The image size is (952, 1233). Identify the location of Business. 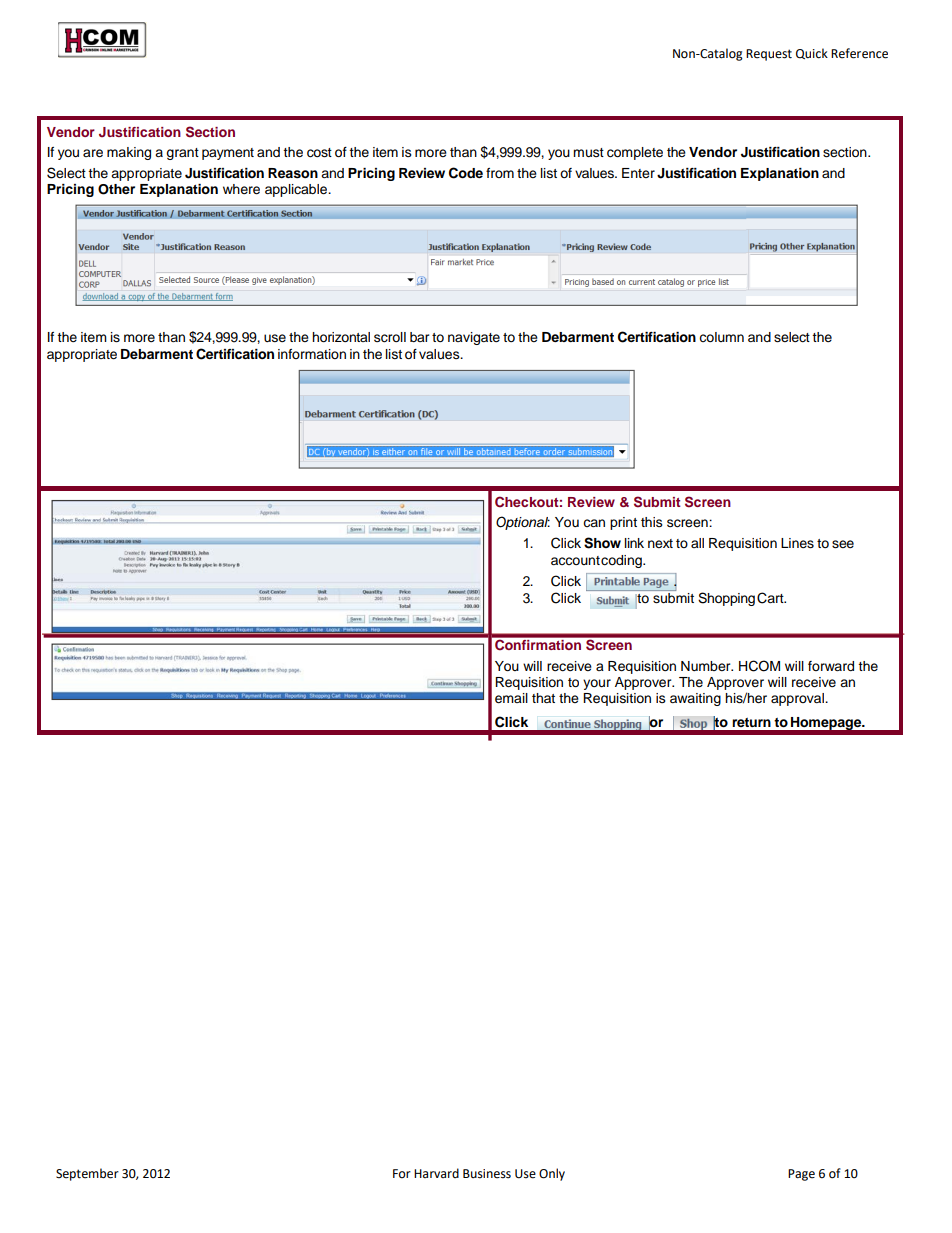
(487, 1174).
